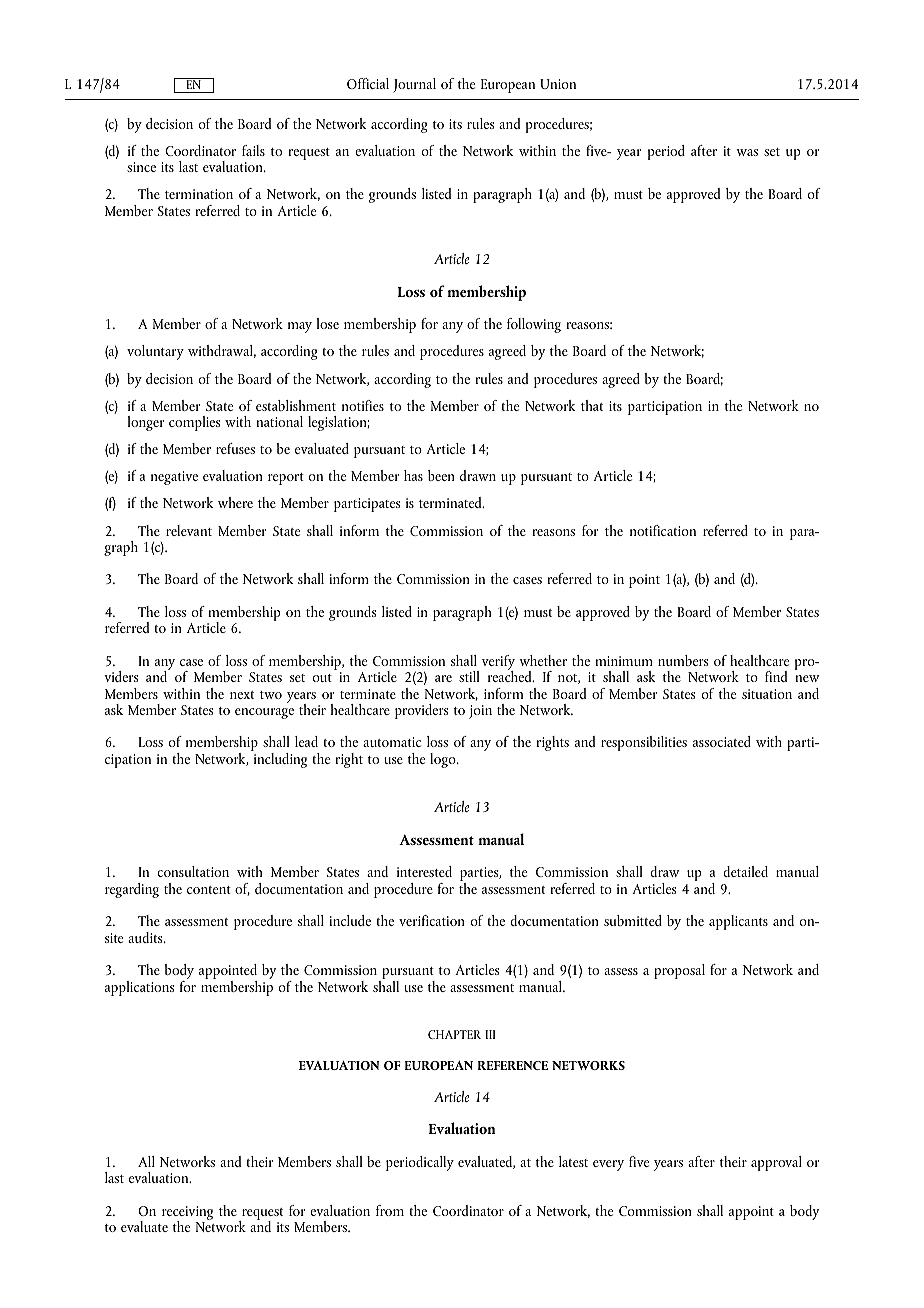  Describe the element at coordinates (193, 871) in the image. I see `consultation` at that location.
